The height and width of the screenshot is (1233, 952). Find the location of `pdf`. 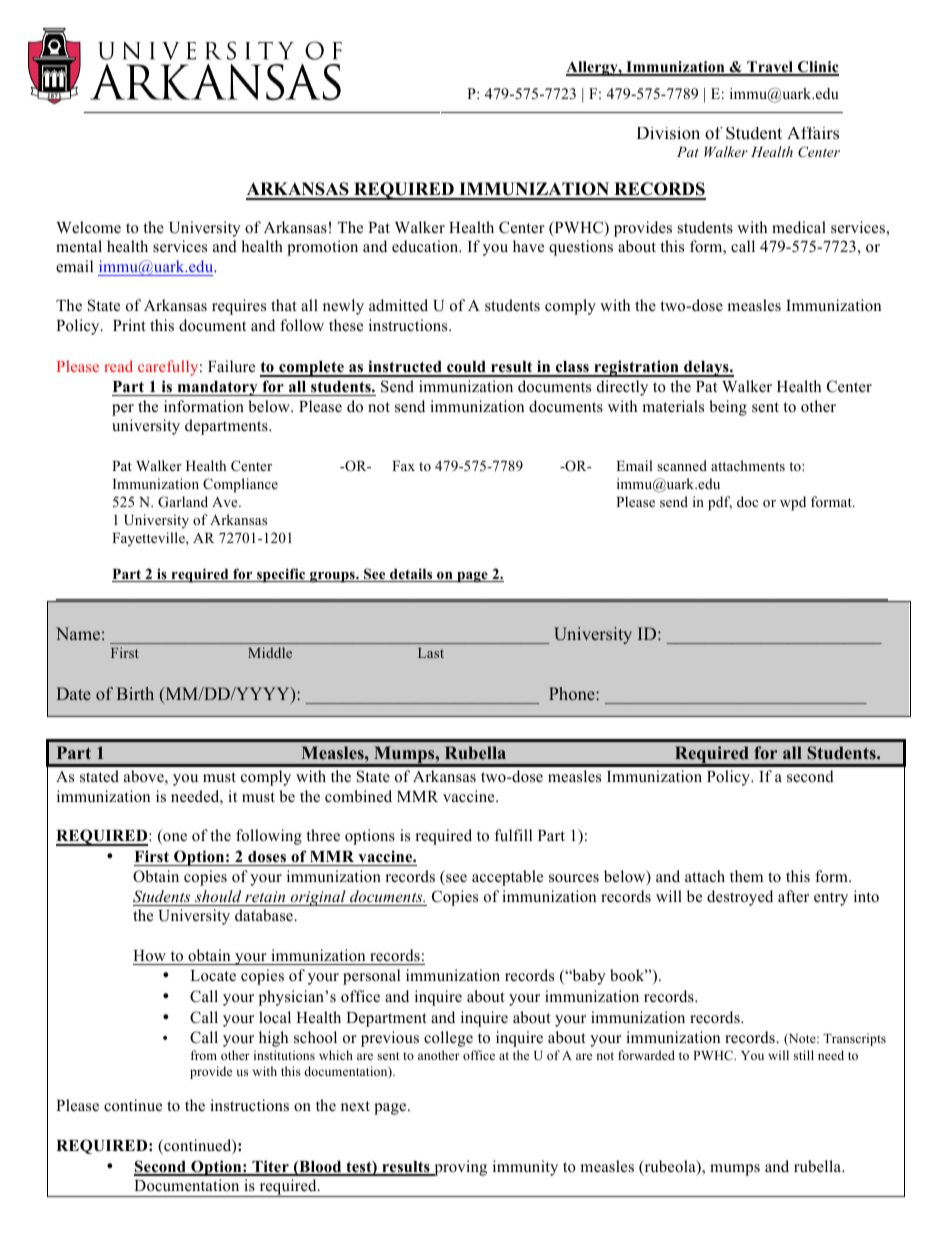

pdf is located at coordinates (720, 503).
